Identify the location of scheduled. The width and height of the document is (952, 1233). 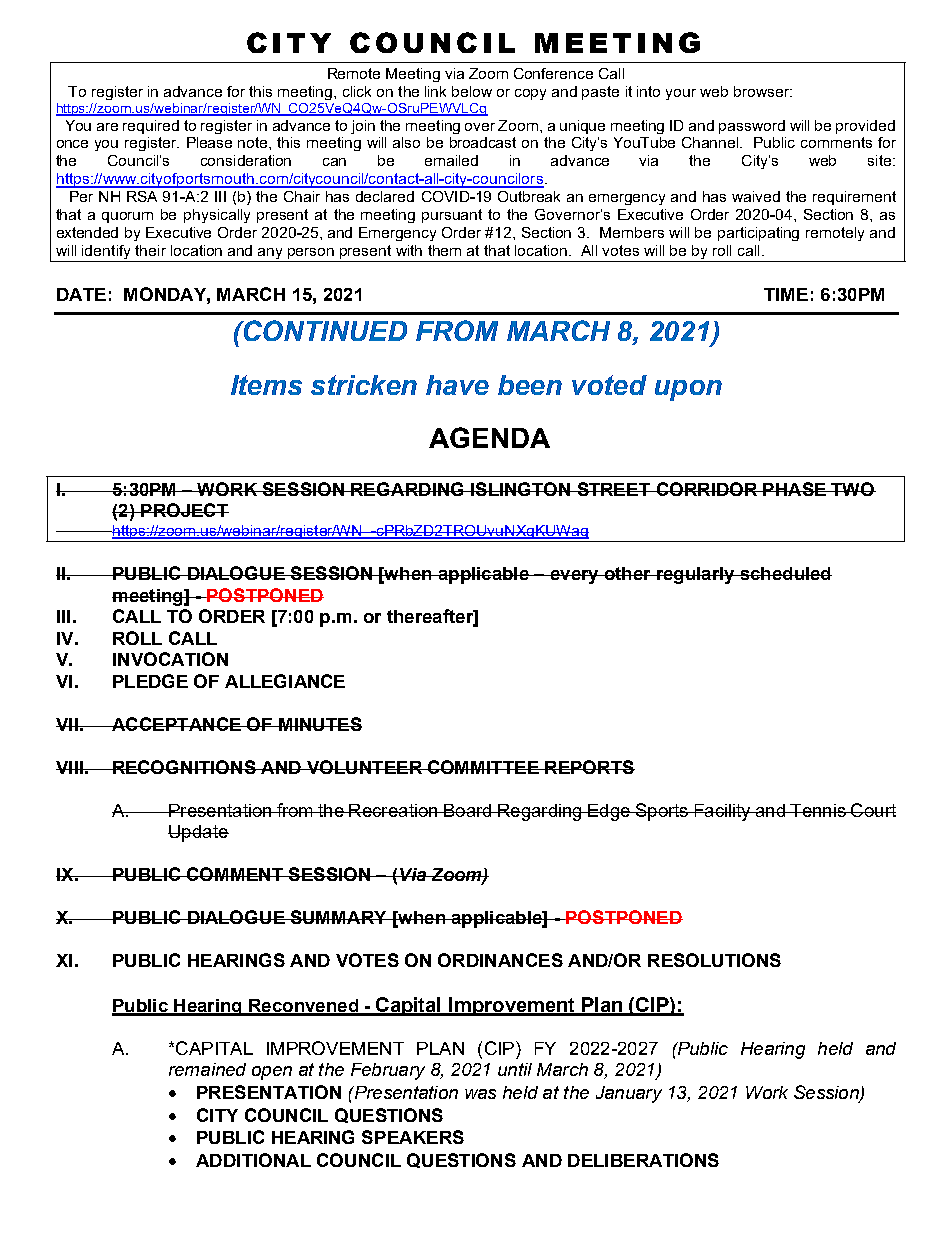
(785, 573).
